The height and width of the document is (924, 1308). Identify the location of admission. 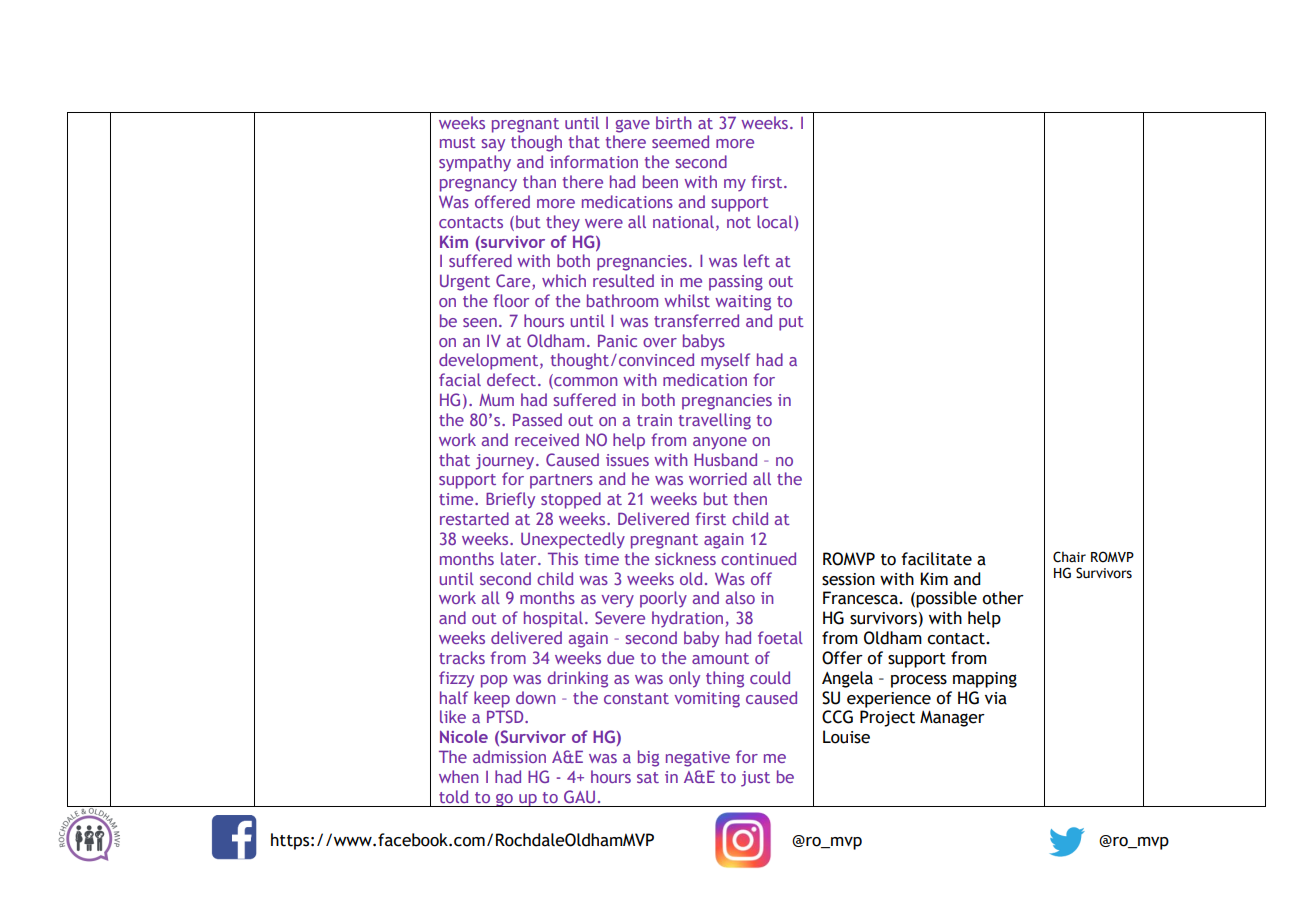
(509, 756).
